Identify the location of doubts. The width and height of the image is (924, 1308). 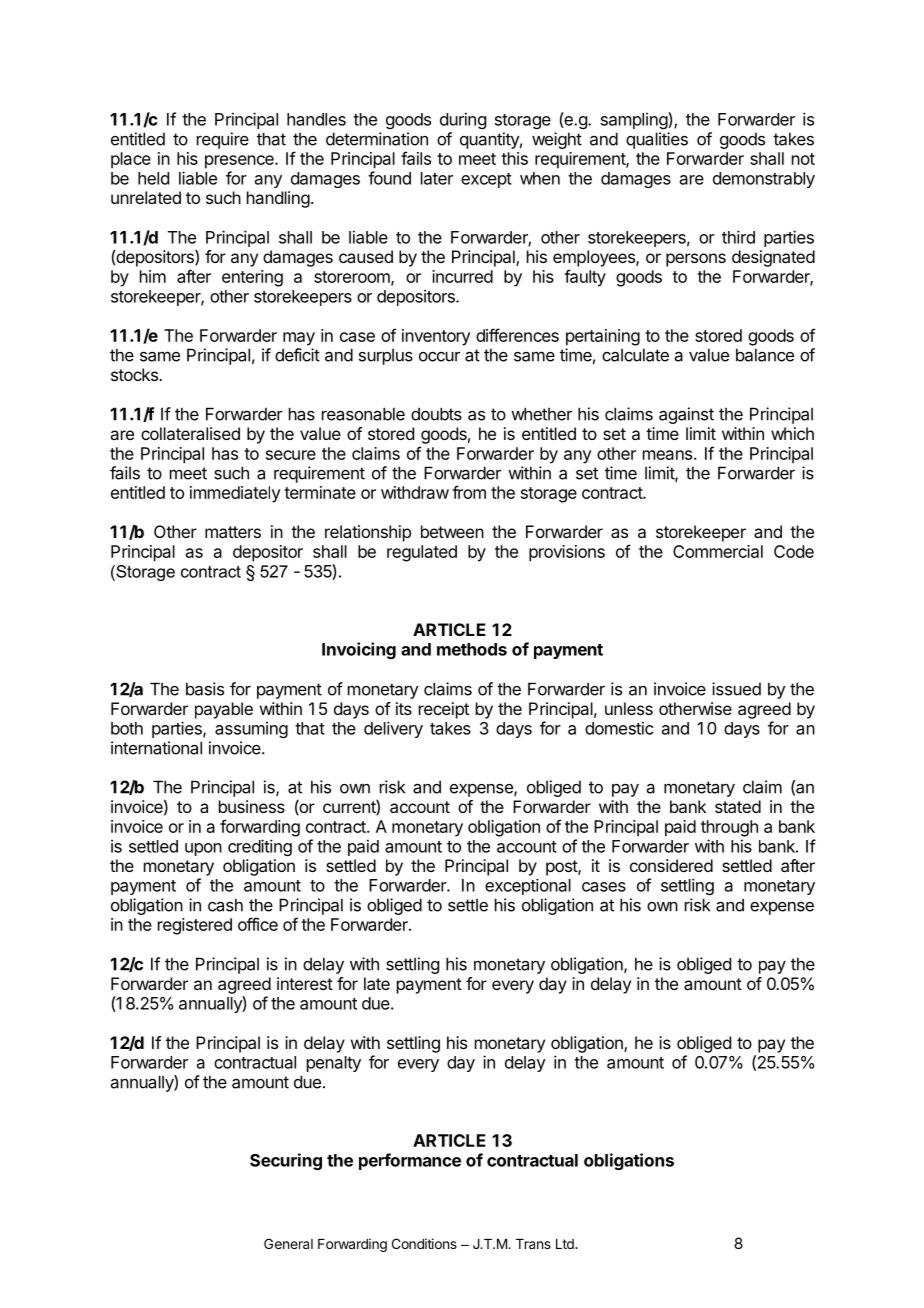
(436, 414).
